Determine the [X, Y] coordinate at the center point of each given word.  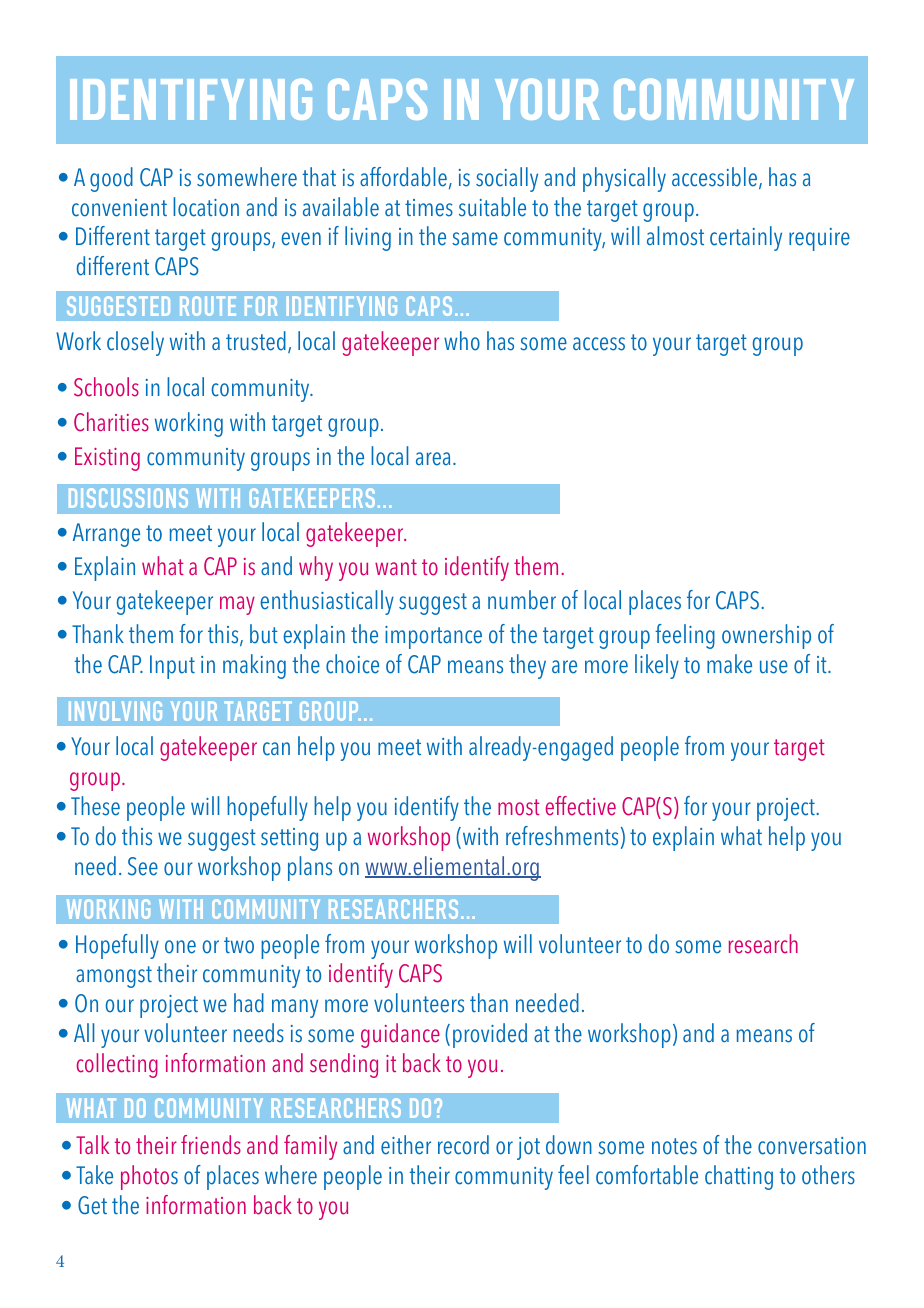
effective [581, 806]
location [206, 207]
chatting [739, 1177]
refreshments [562, 836]
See [143, 866]
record [463, 1145]
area [433, 459]
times [429, 208]
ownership [766, 636]
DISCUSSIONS [128, 498]
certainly [746, 238]
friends [211, 1145]
